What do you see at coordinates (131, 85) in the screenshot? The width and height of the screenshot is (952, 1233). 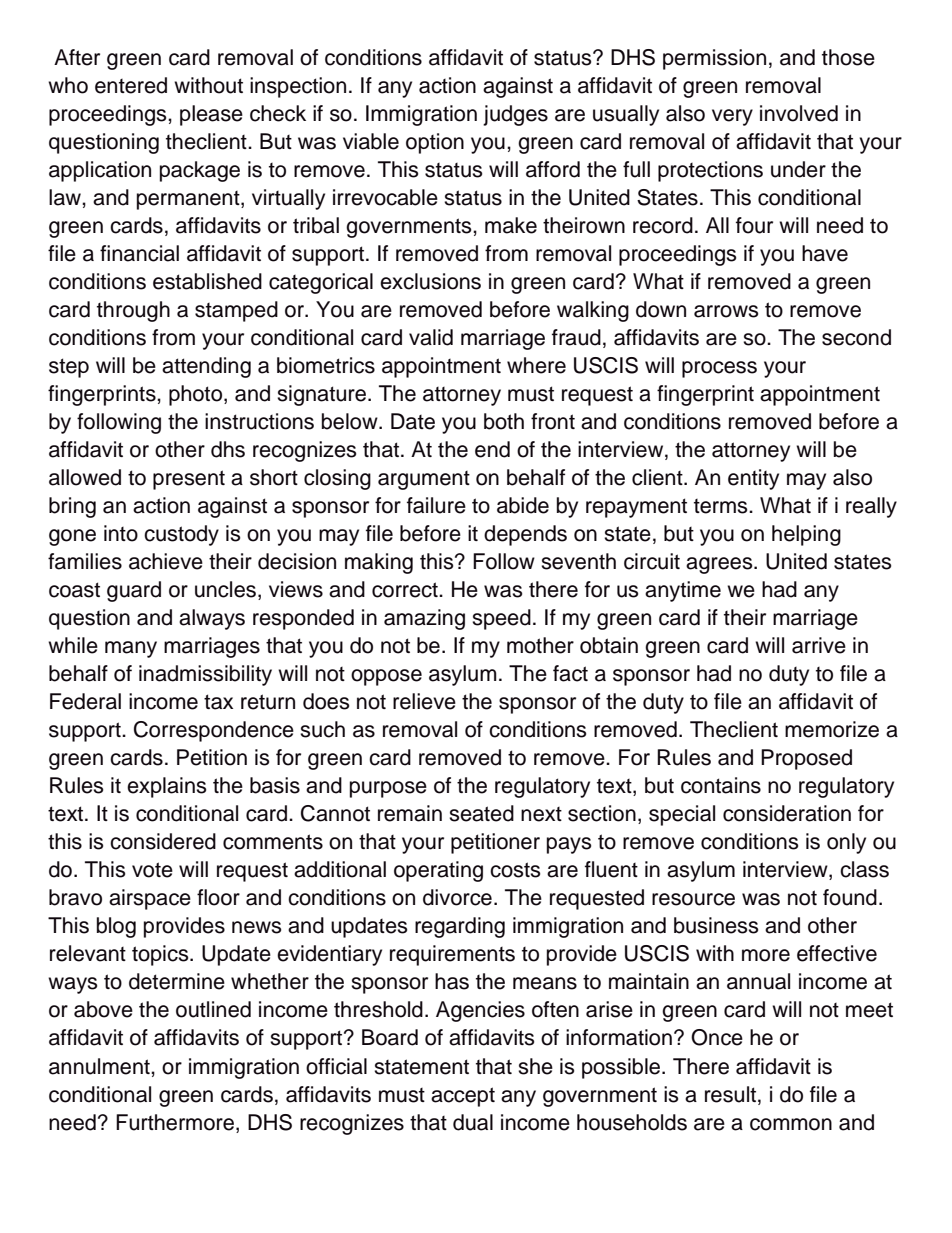 I see `entered` at bounding box center [131, 85].
